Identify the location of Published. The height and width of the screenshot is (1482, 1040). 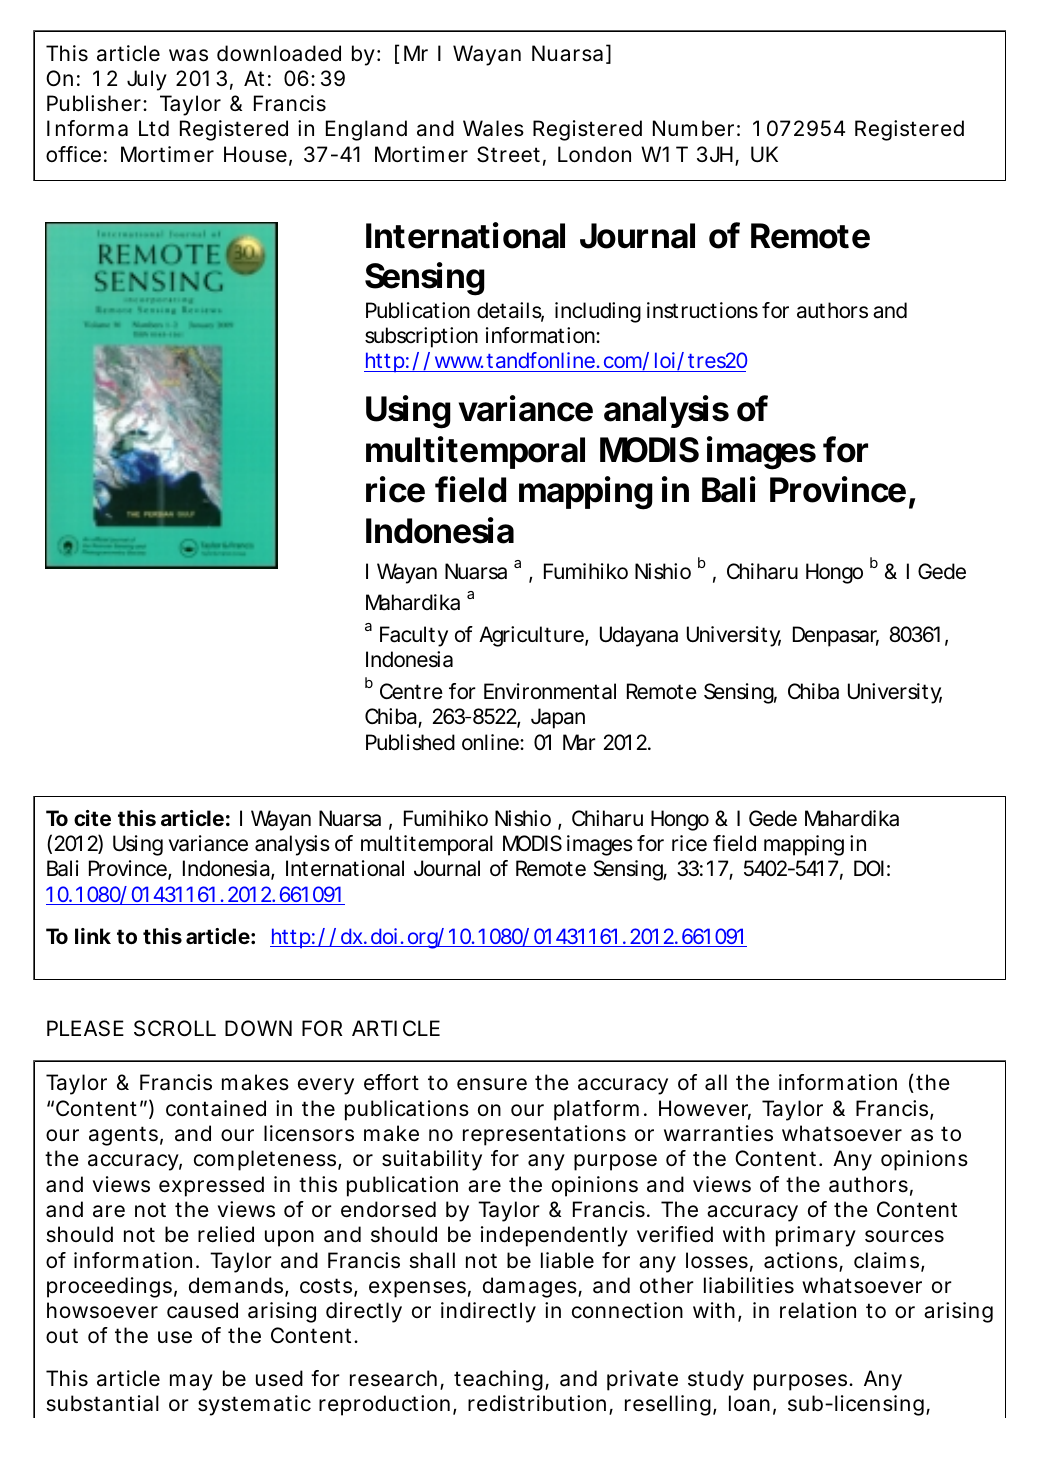
(410, 742).
